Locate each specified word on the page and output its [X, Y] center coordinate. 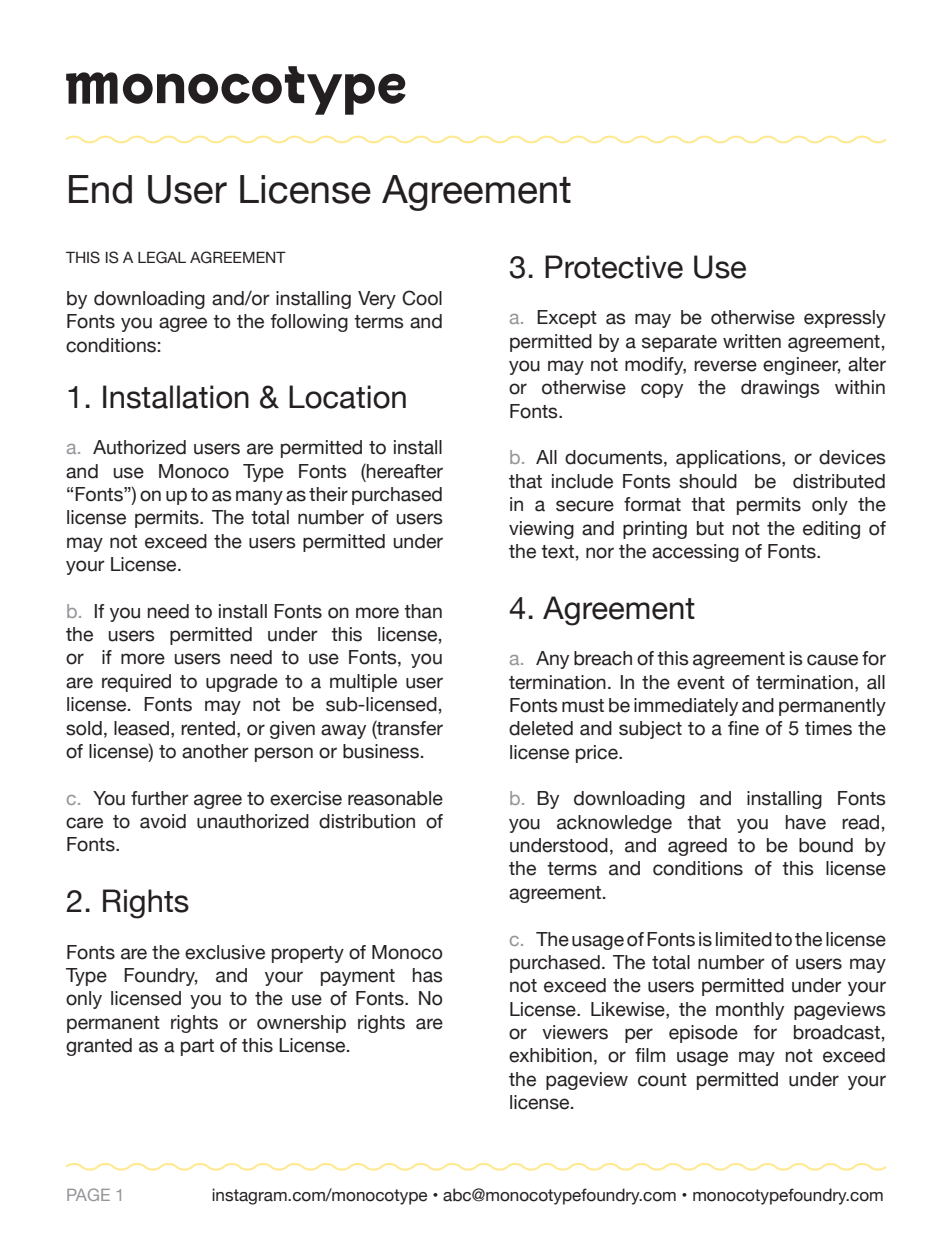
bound [826, 845]
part [197, 1047]
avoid [163, 821]
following [309, 323]
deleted [541, 728]
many [259, 497]
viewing [541, 530]
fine [743, 728]
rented [208, 728]
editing [831, 530]
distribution [367, 821]
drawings [780, 389]
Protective [614, 267]
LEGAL [162, 257]
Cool [422, 298]
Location [347, 397]
